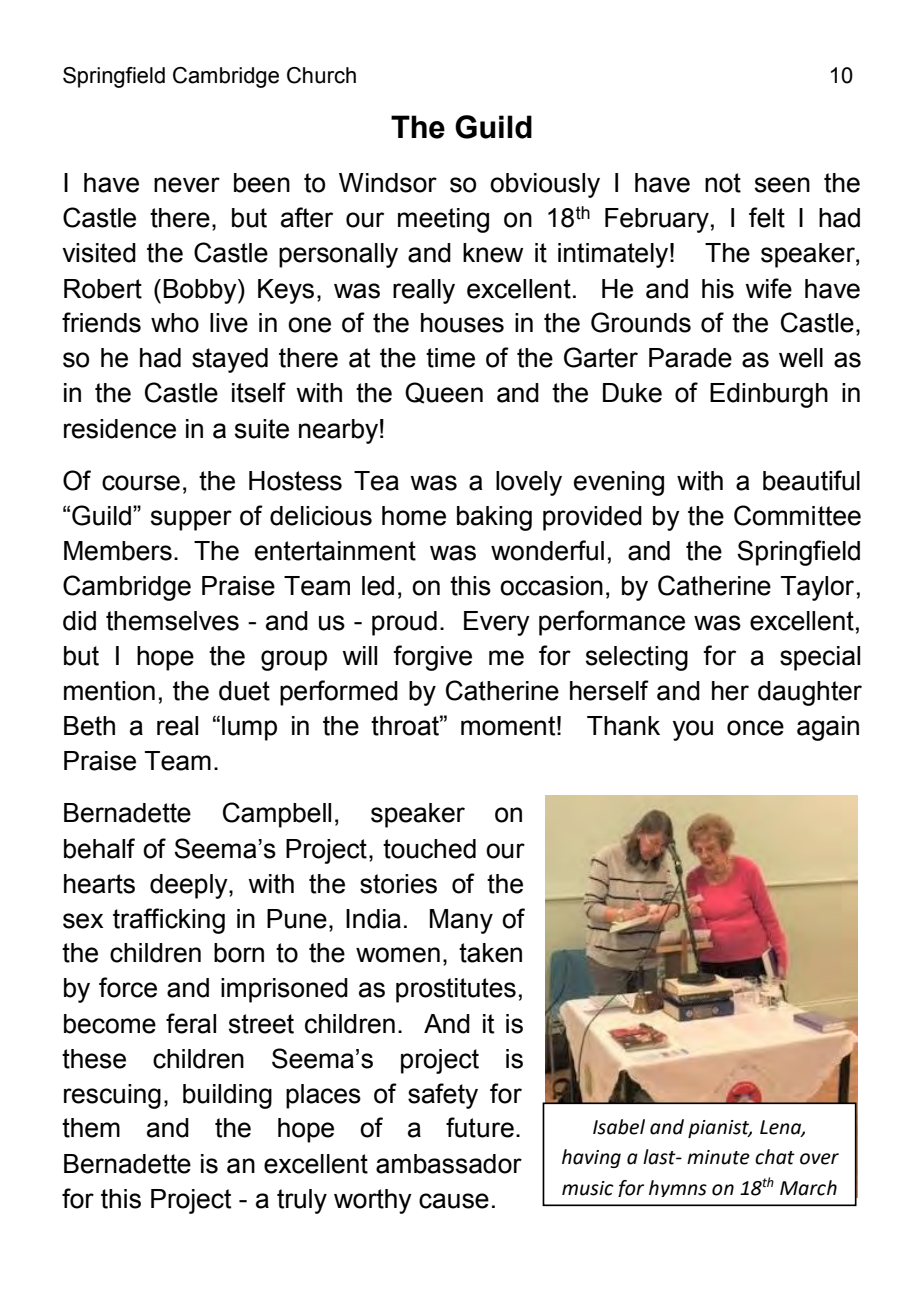 The height and width of the page is (1313, 924). I want to click on Windsor, so click(388, 183).
